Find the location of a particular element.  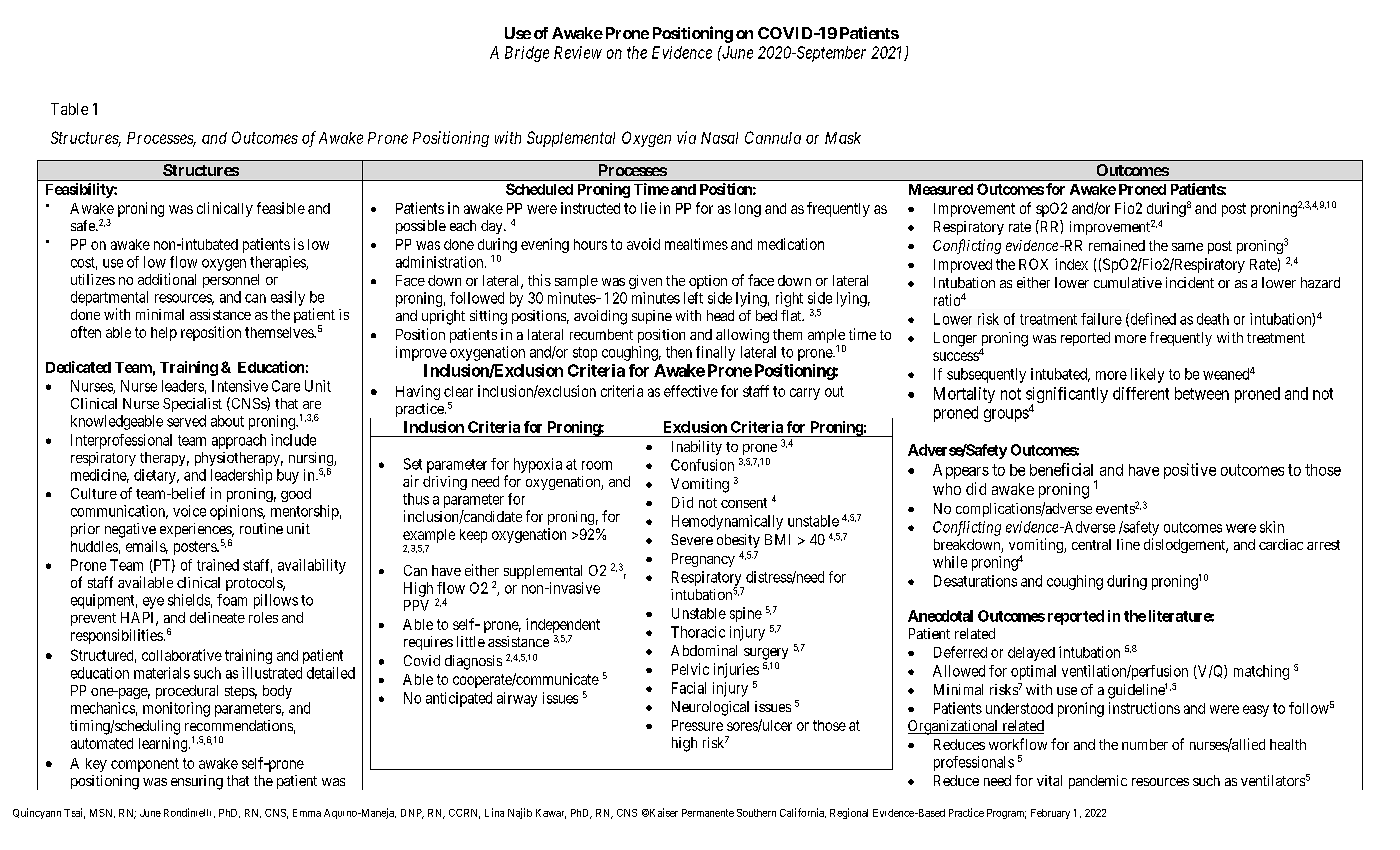

Inability is located at coordinates (697, 447).
